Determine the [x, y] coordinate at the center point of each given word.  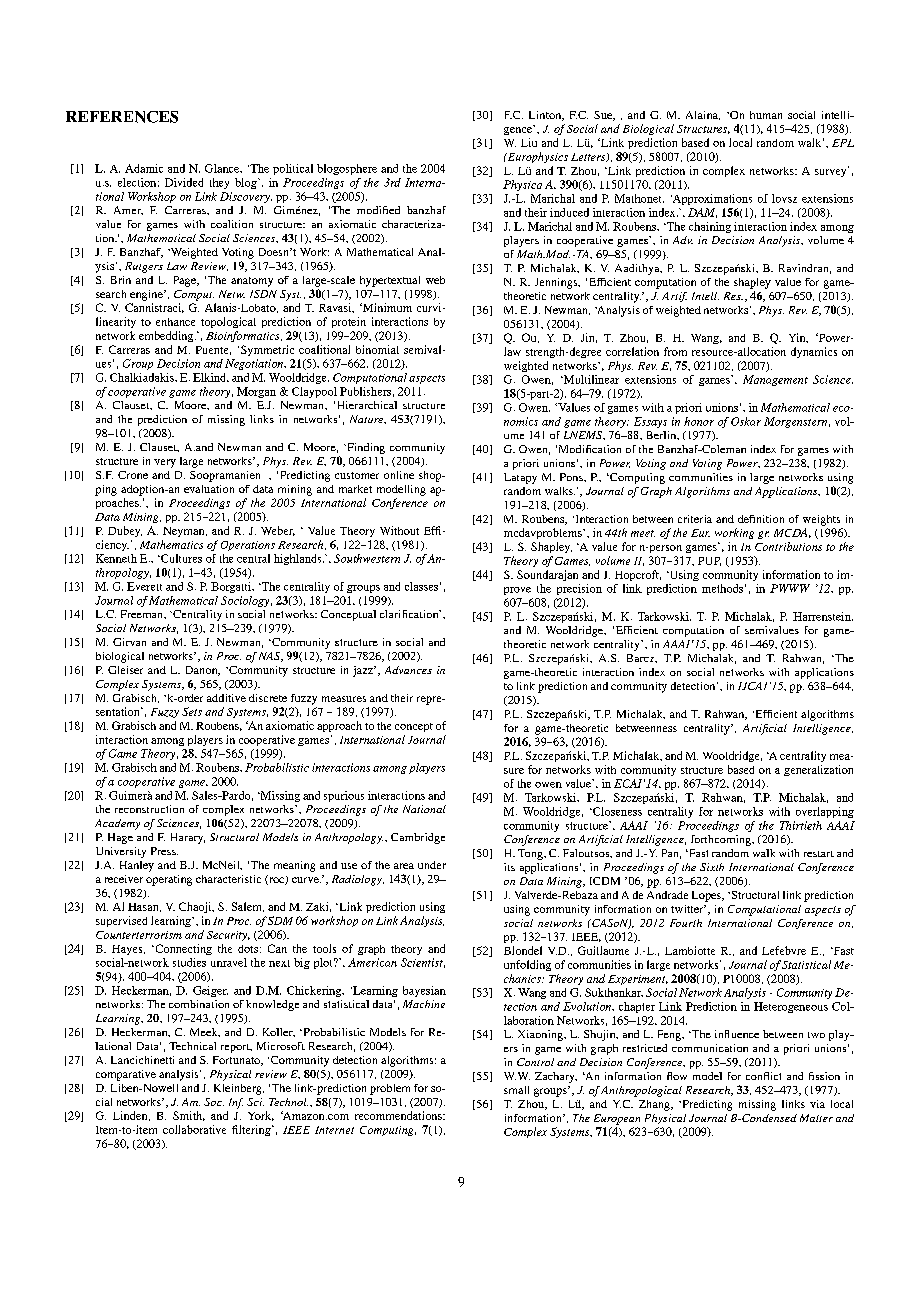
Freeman [143, 614]
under [432, 865]
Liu [529, 142]
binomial [377, 349]
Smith [189, 1116]
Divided [184, 182]
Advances [408, 670]
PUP [709, 561]
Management [775, 380]
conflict [763, 1076]
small [516, 1090]
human [766, 115]
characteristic [228, 879]
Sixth [712, 867]
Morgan [256, 392]
